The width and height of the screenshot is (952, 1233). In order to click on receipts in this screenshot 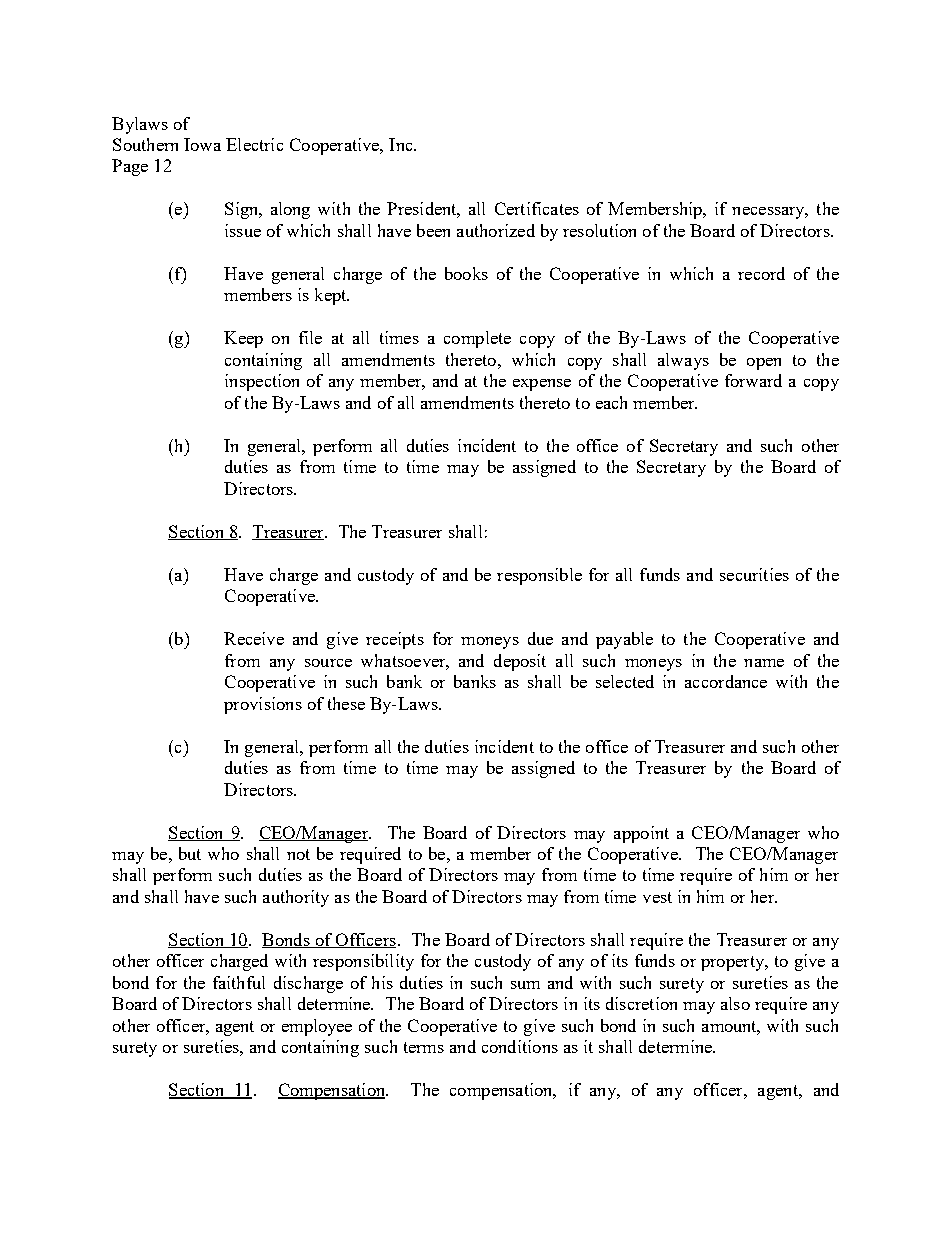, I will do `click(395, 640)`.
